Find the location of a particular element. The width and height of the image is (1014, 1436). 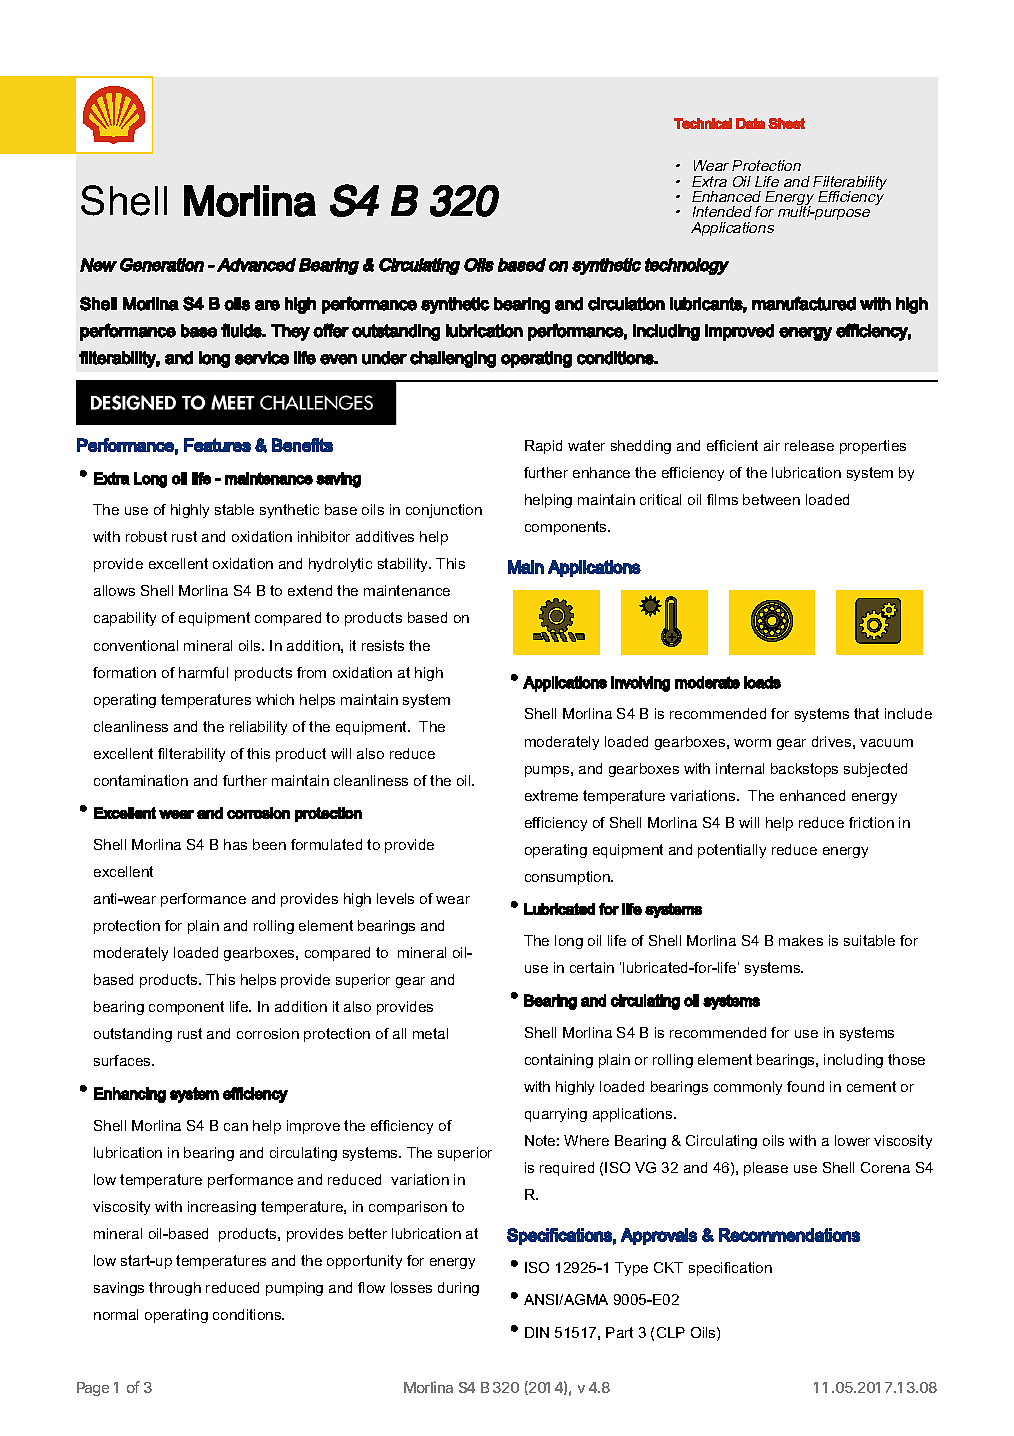

Technical is located at coordinates (703, 123).
